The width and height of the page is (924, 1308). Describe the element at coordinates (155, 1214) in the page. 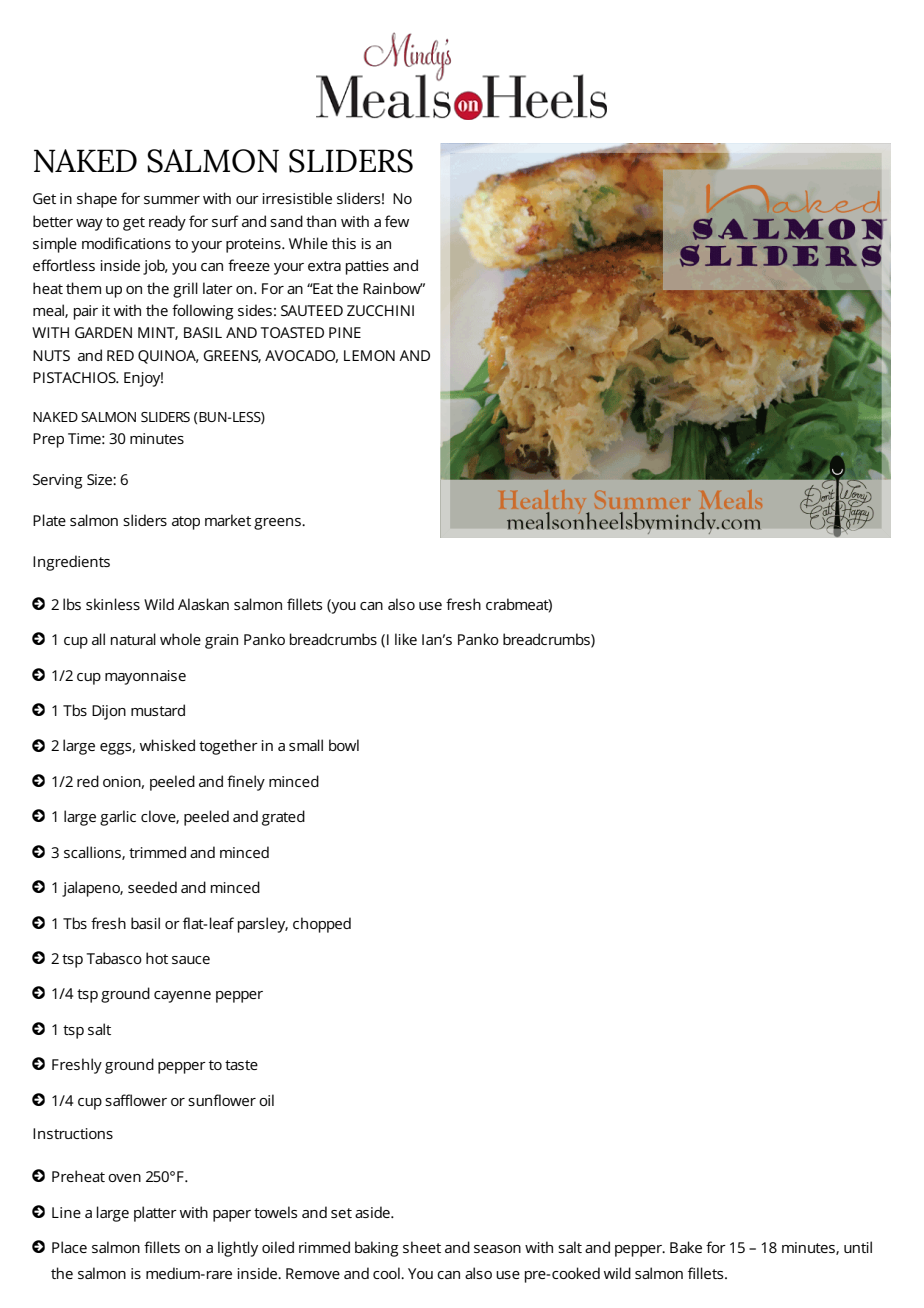

I see `platter` at that location.
